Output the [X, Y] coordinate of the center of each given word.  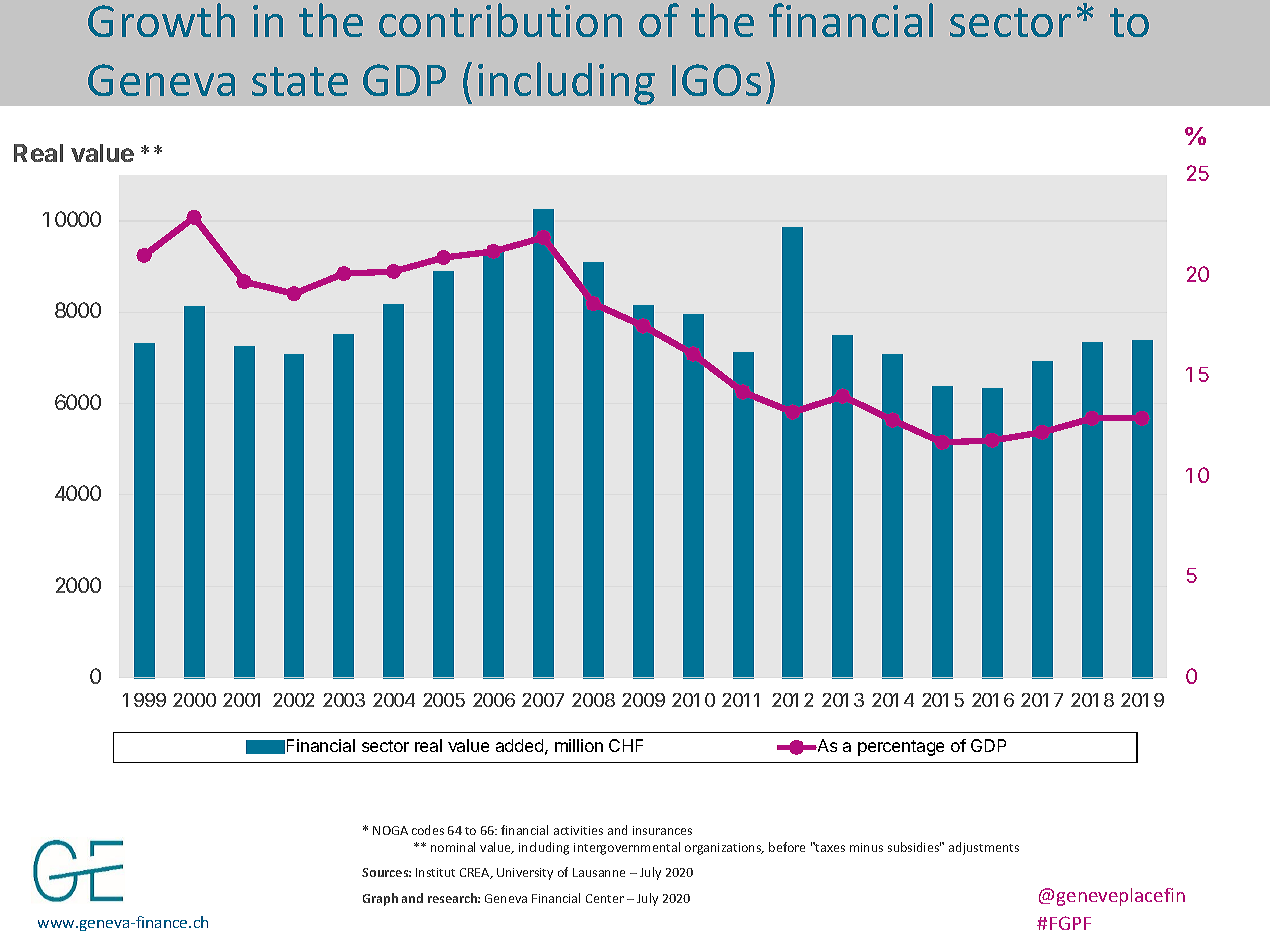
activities [578, 830]
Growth [161, 20]
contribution [500, 20]
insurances [662, 830]
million [579, 745]
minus [866, 847]
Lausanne [599, 872]
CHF [626, 745]
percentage [901, 748]
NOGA [390, 830]
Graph [380, 899]
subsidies [914, 847]
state [300, 81]
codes [428, 830]
